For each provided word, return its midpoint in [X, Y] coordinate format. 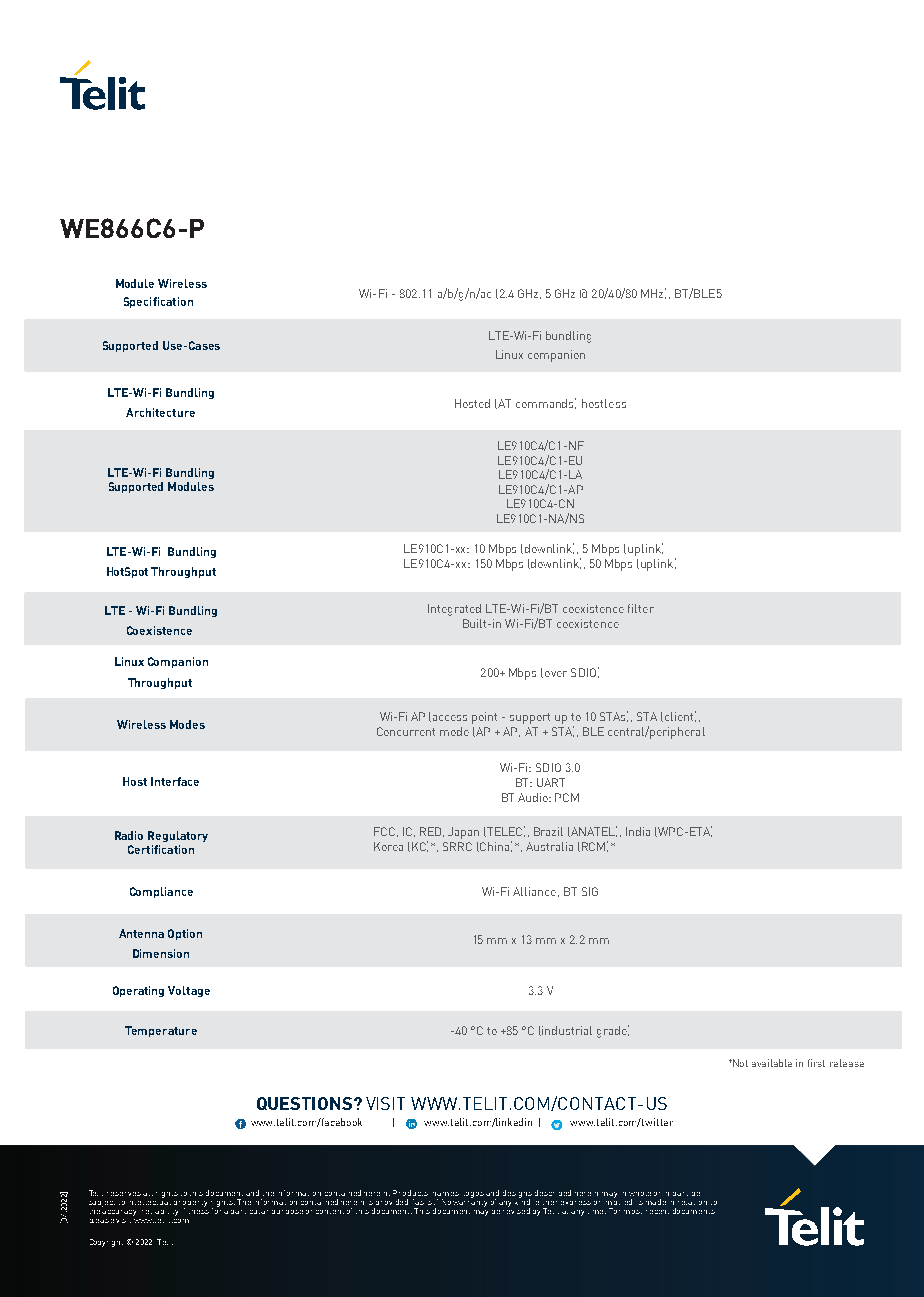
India [638, 831]
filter [641, 608]
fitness [196, 1209]
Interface [175, 781]
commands [546, 403]
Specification [158, 302]
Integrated [454, 610]
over [556, 674]
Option [185, 934]
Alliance [534, 891]
